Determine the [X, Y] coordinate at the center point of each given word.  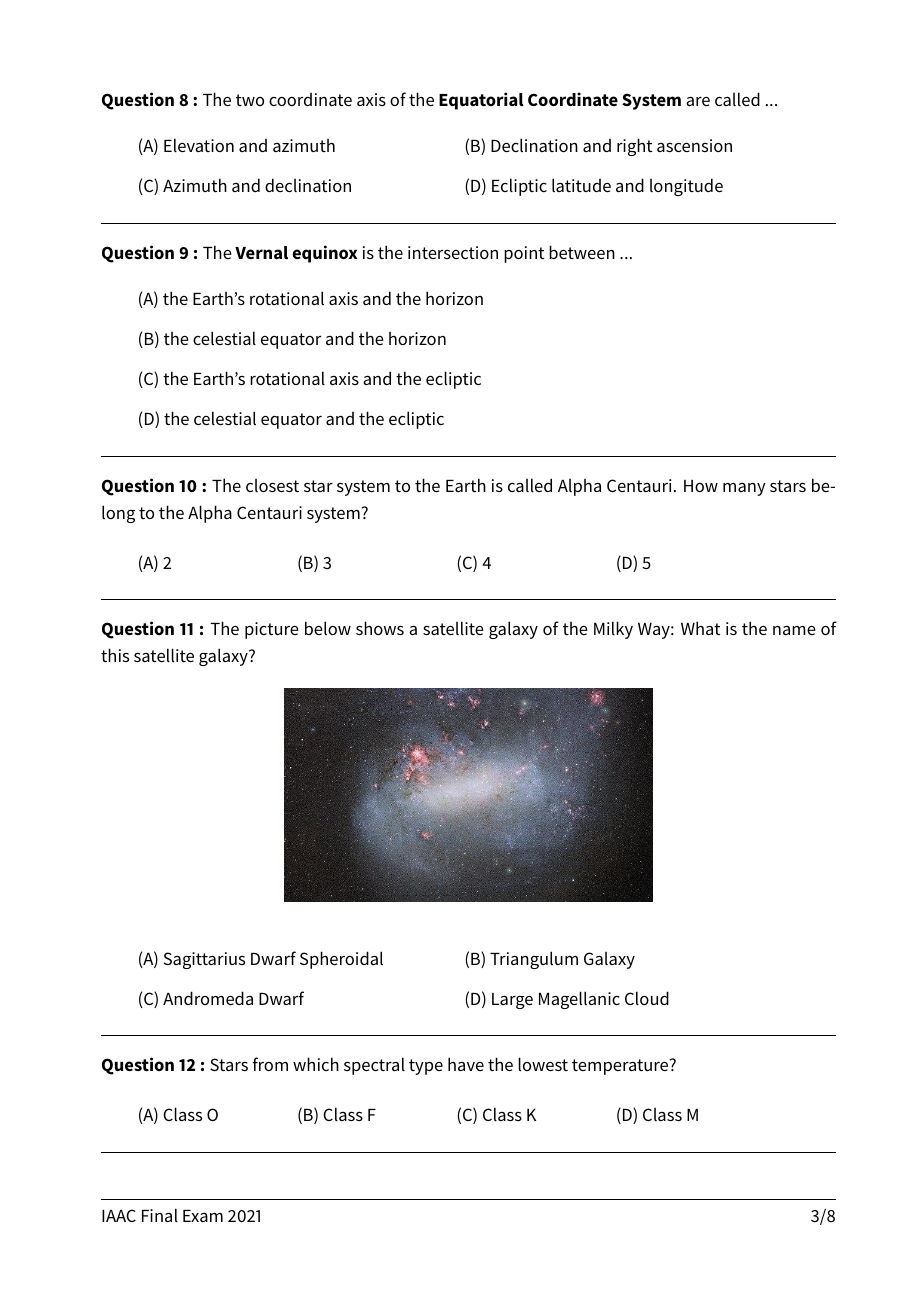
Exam [203, 1216]
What [700, 628]
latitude [581, 185]
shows [380, 628]
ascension [694, 145]
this [115, 655]
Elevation [199, 145]
